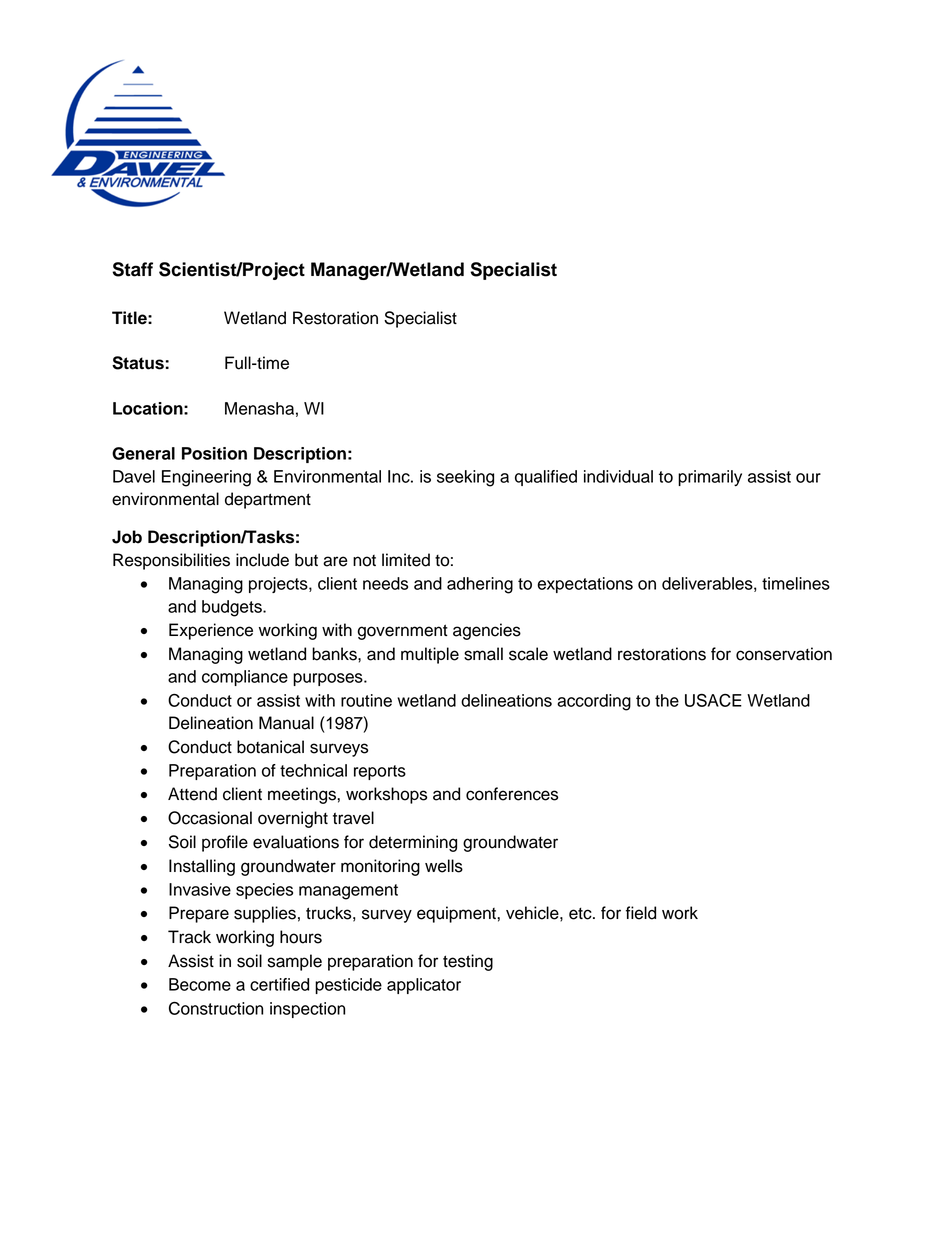  I want to click on compliance, so click(245, 678).
